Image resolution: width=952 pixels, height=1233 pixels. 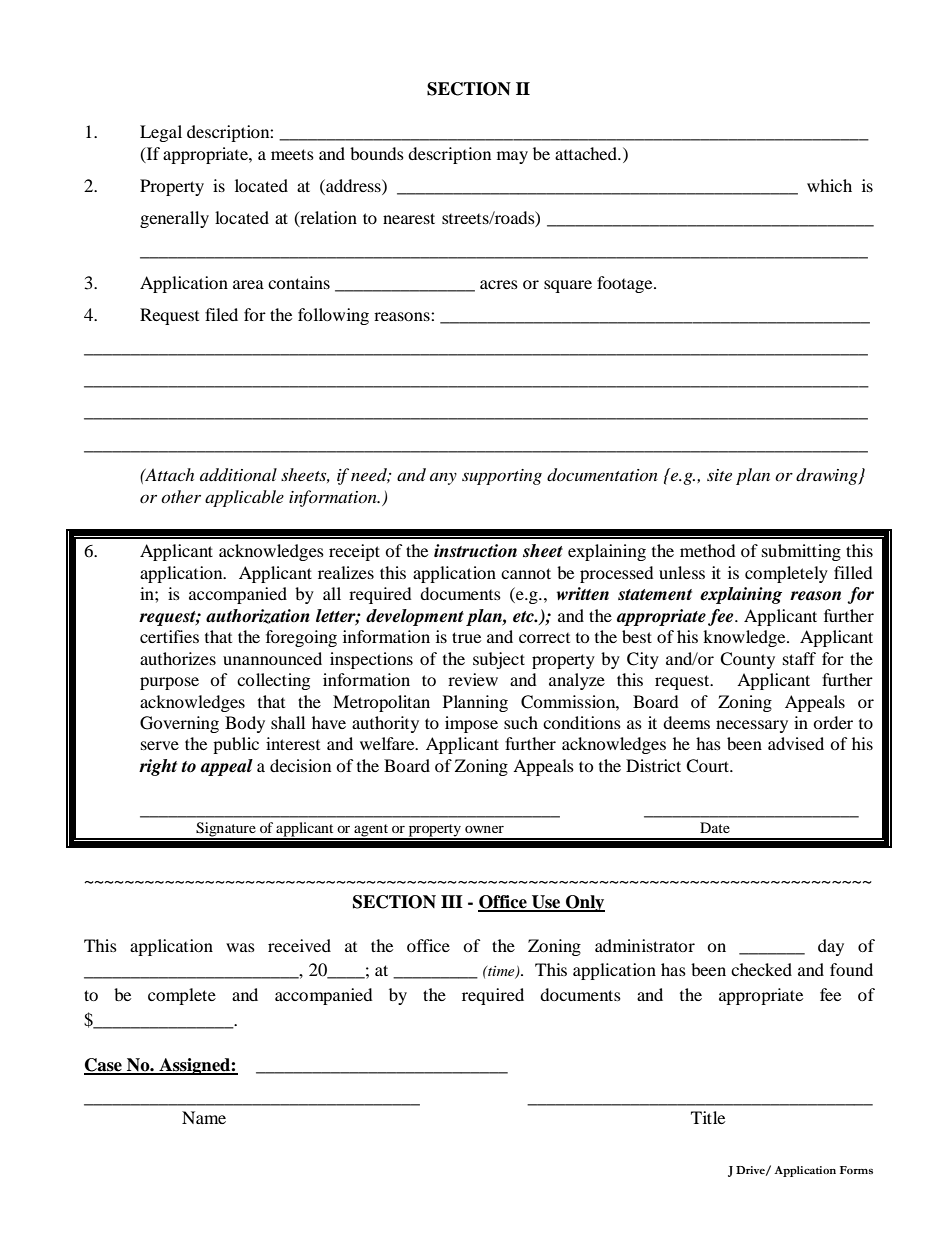 What do you see at coordinates (484, 829) in the page?
I see `owner` at bounding box center [484, 829].
